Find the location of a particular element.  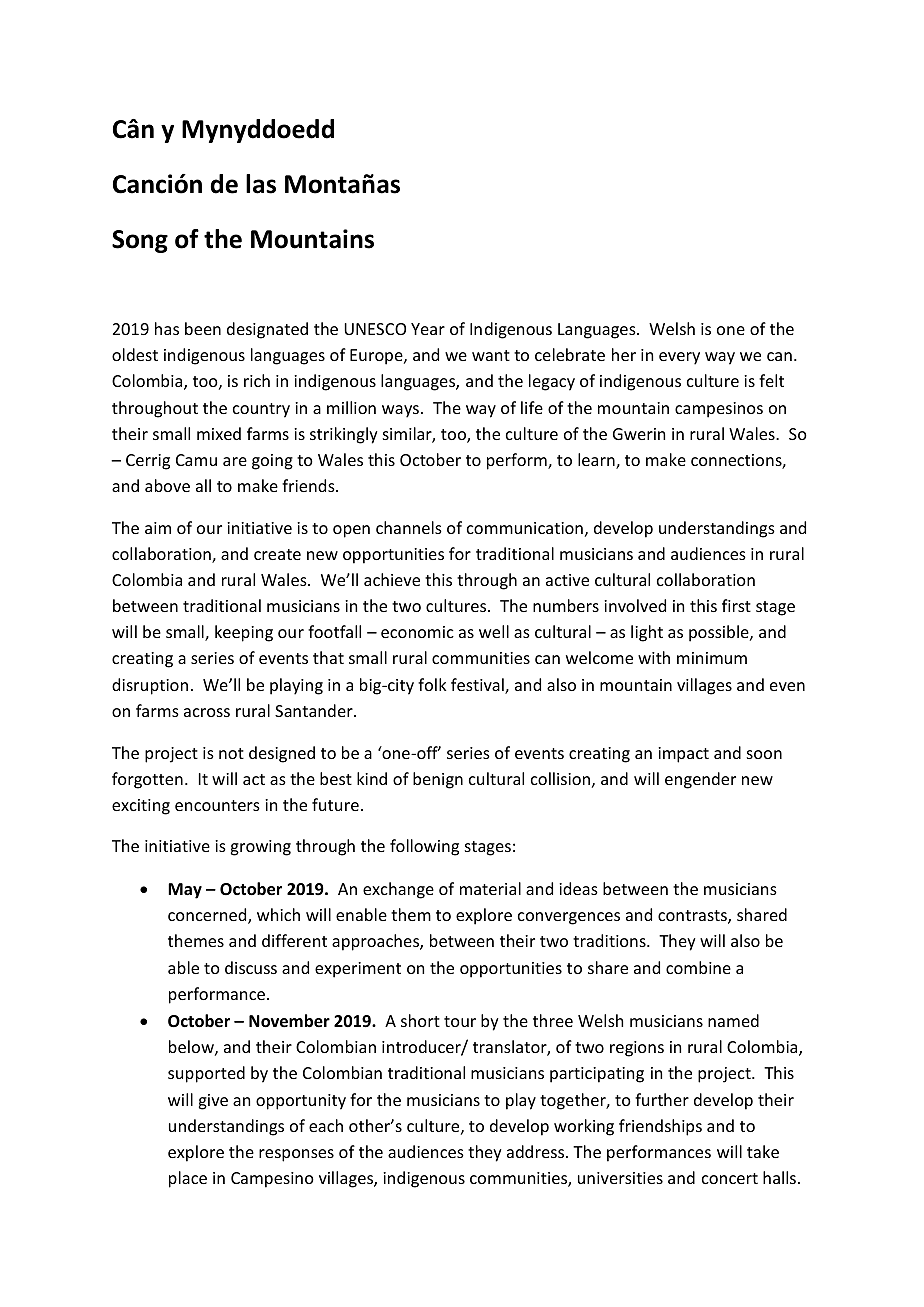

concert is located at coordinates (730, 1178).
